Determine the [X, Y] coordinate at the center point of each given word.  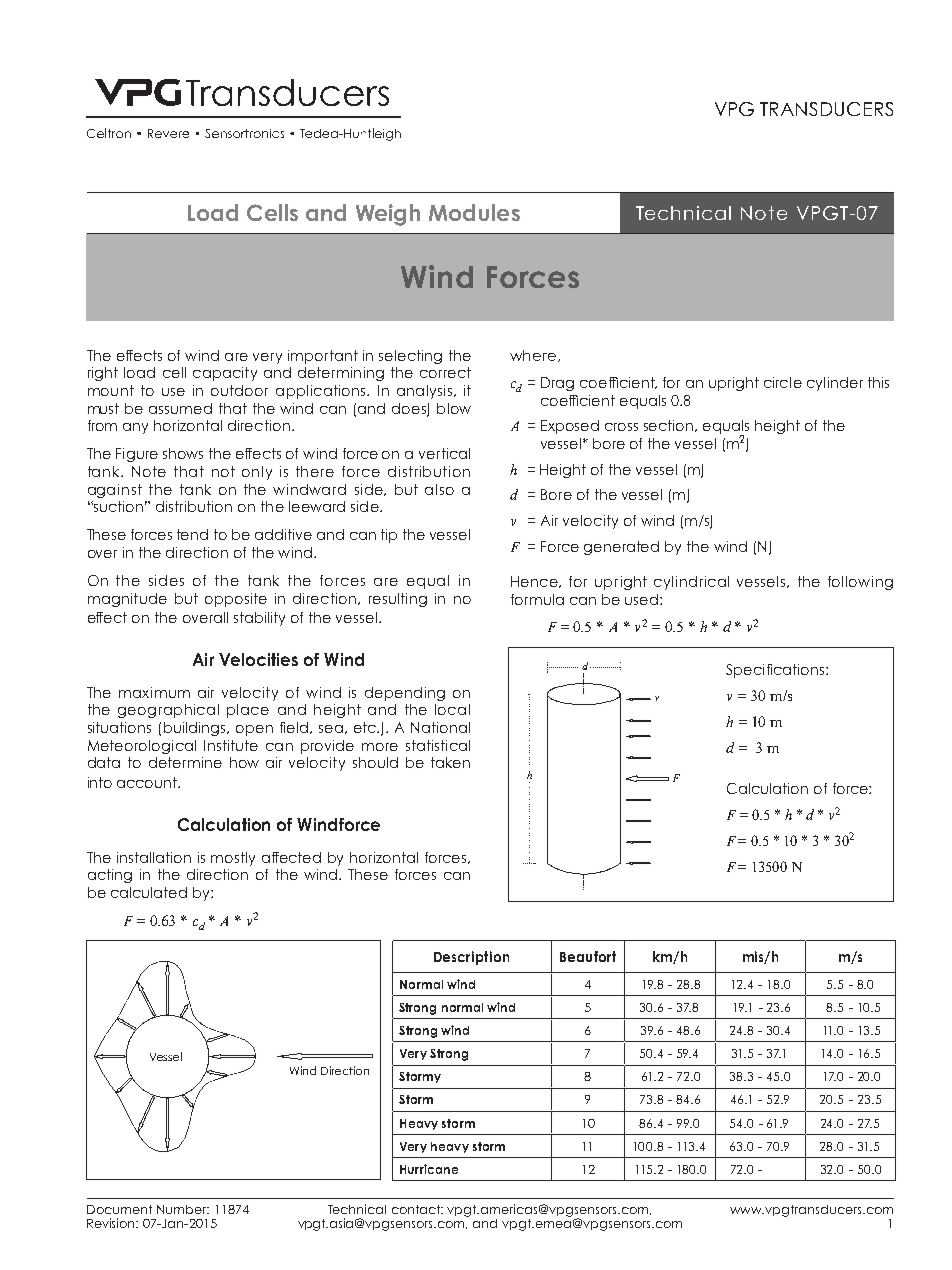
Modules [474, 212]
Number [183, 1209]
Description [471, 958]
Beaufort [588, 956]
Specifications [776, 671]
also [439, 489]
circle [783, 382]
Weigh [388, 215]
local [452, 709]
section [670, 426]
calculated [149, 892]
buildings [196, 729]
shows [183, 453]
